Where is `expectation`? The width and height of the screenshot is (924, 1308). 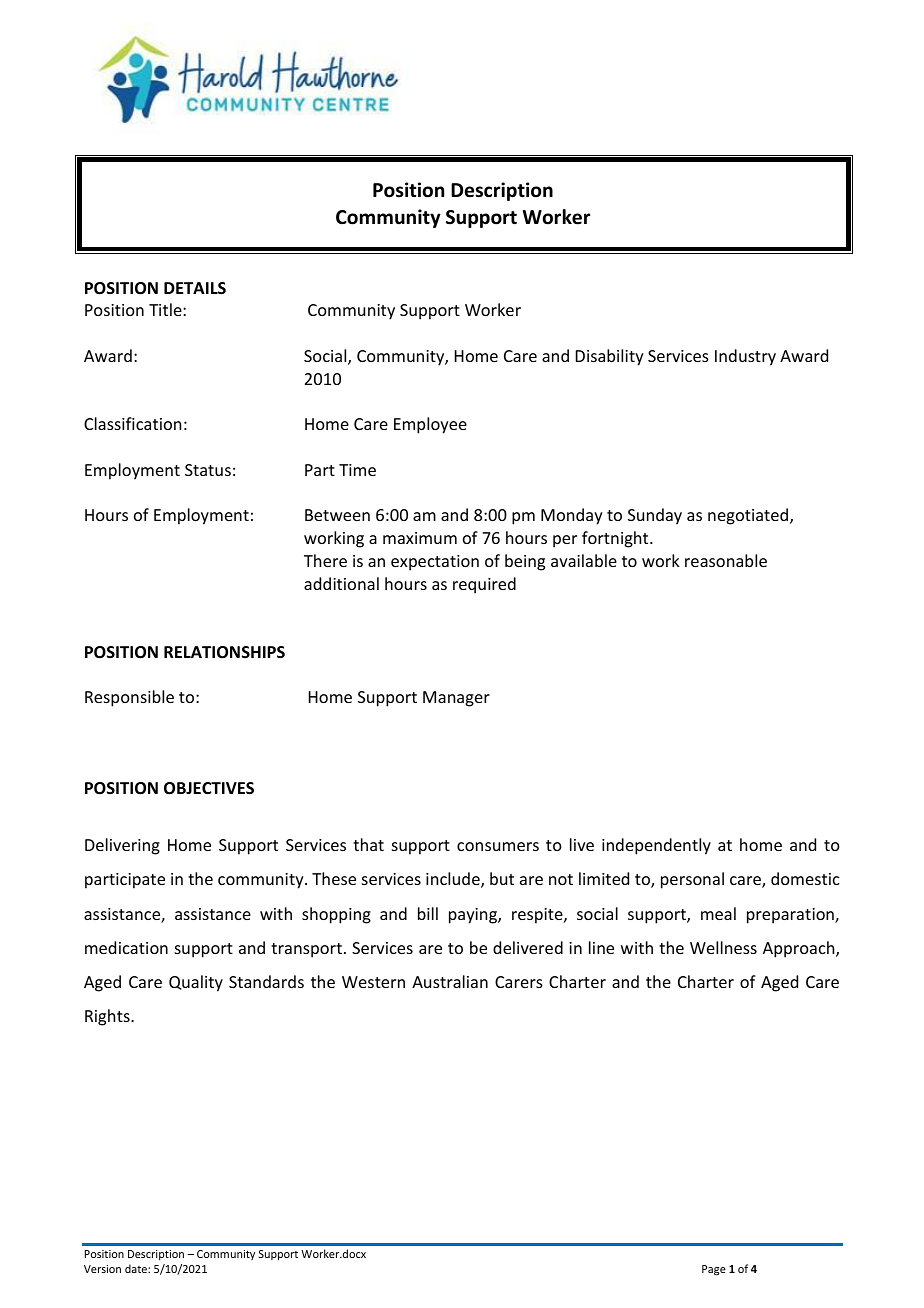
expectation is located at coordinates (435, 563).
